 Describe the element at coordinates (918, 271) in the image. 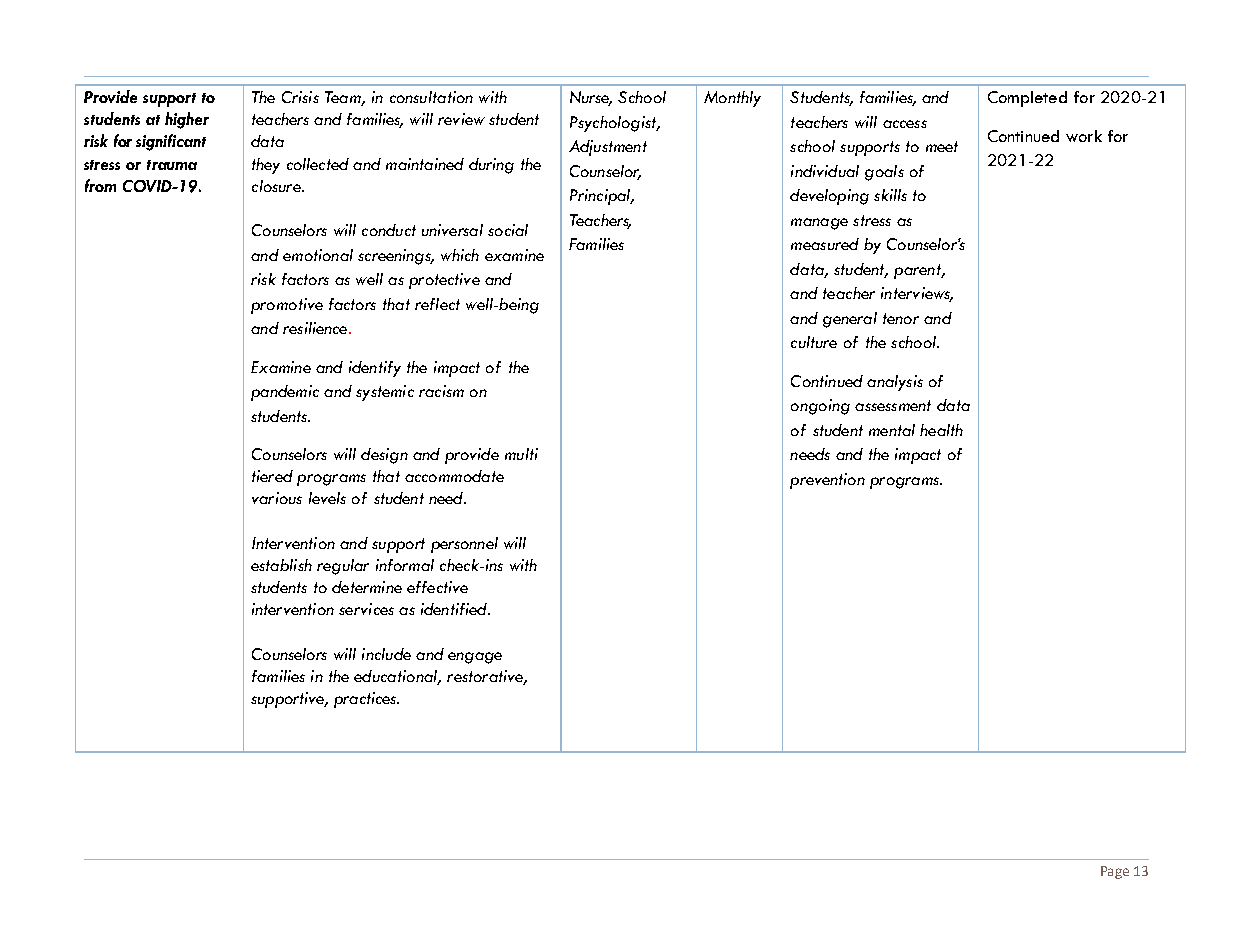

I see `parent` at that location.
